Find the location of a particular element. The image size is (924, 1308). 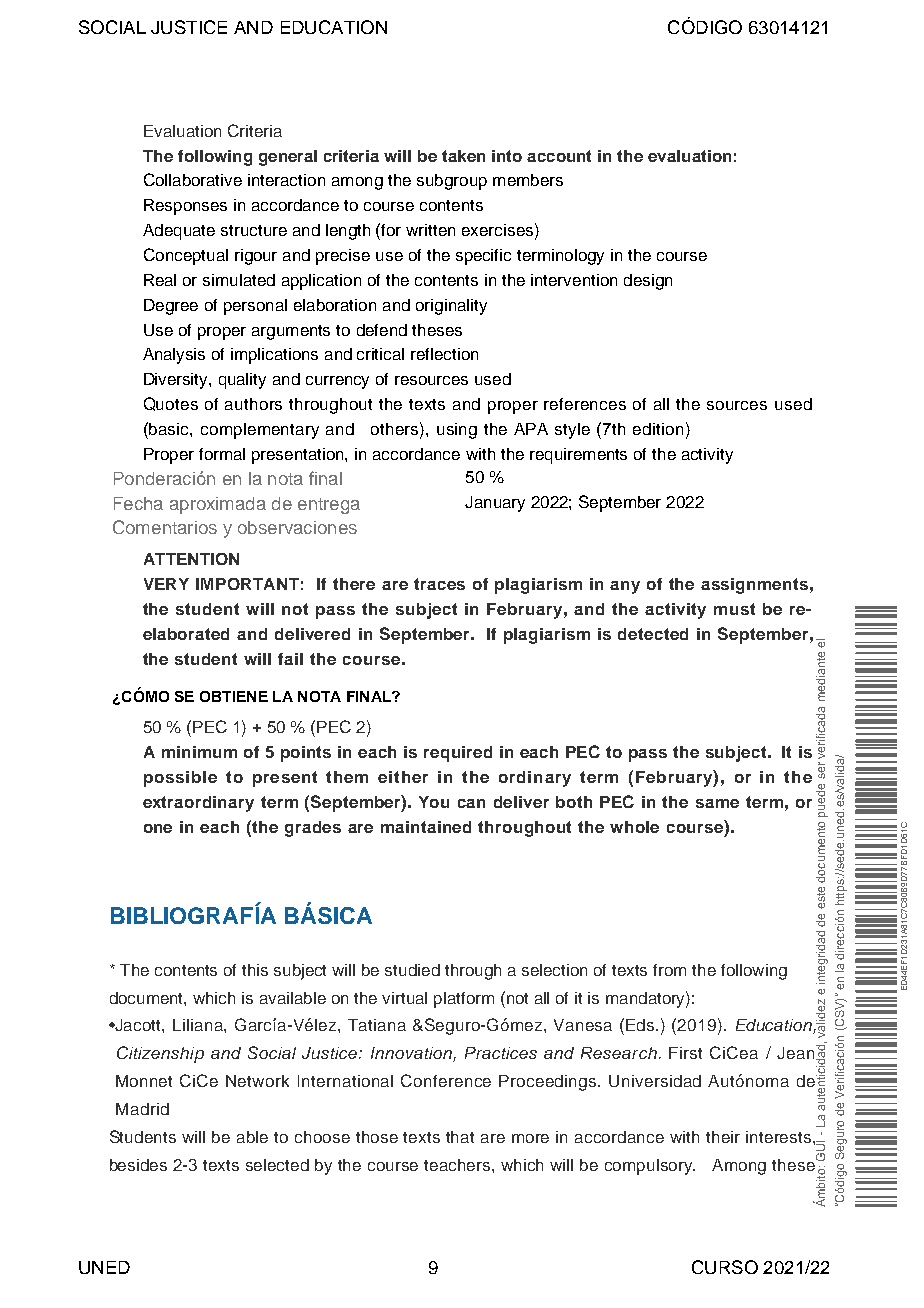

possible is located at coordinates (180, 779).
